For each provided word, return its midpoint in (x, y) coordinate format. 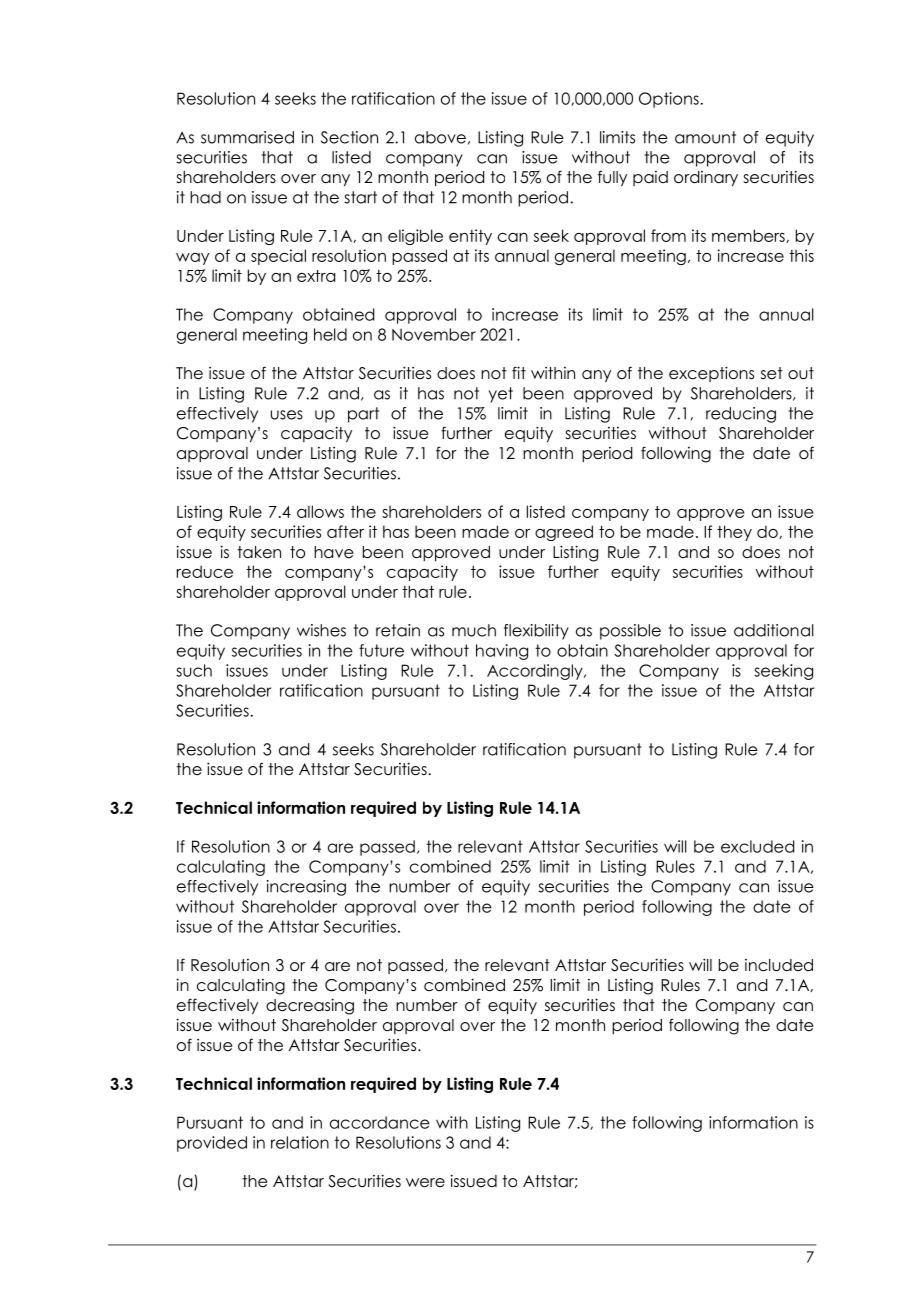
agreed (564, 533)
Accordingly (536, 672)
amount (705, 137)
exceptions (711, 374)
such (194, 670)
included (779, 965)
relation (300, 1142)
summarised (247, 137)
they (734, 533)
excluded (757, 846)
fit (519, 372)
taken (259, 552)
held (330, 334)
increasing (306, 888)
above (440, 137)
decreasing (310, 1006)
